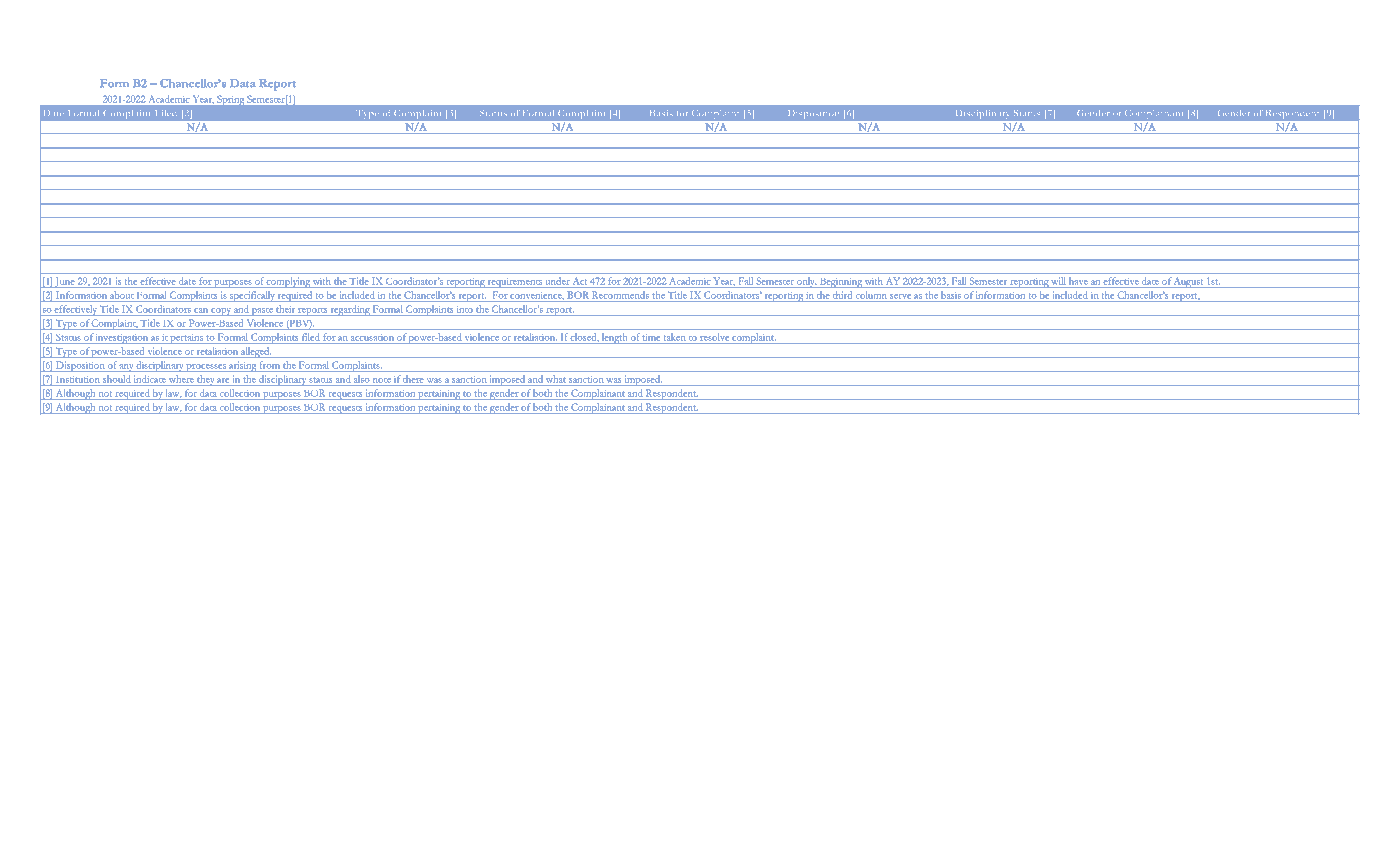  Describe the element at coordinates (615, 338) in the image. I see `length` at that location.
